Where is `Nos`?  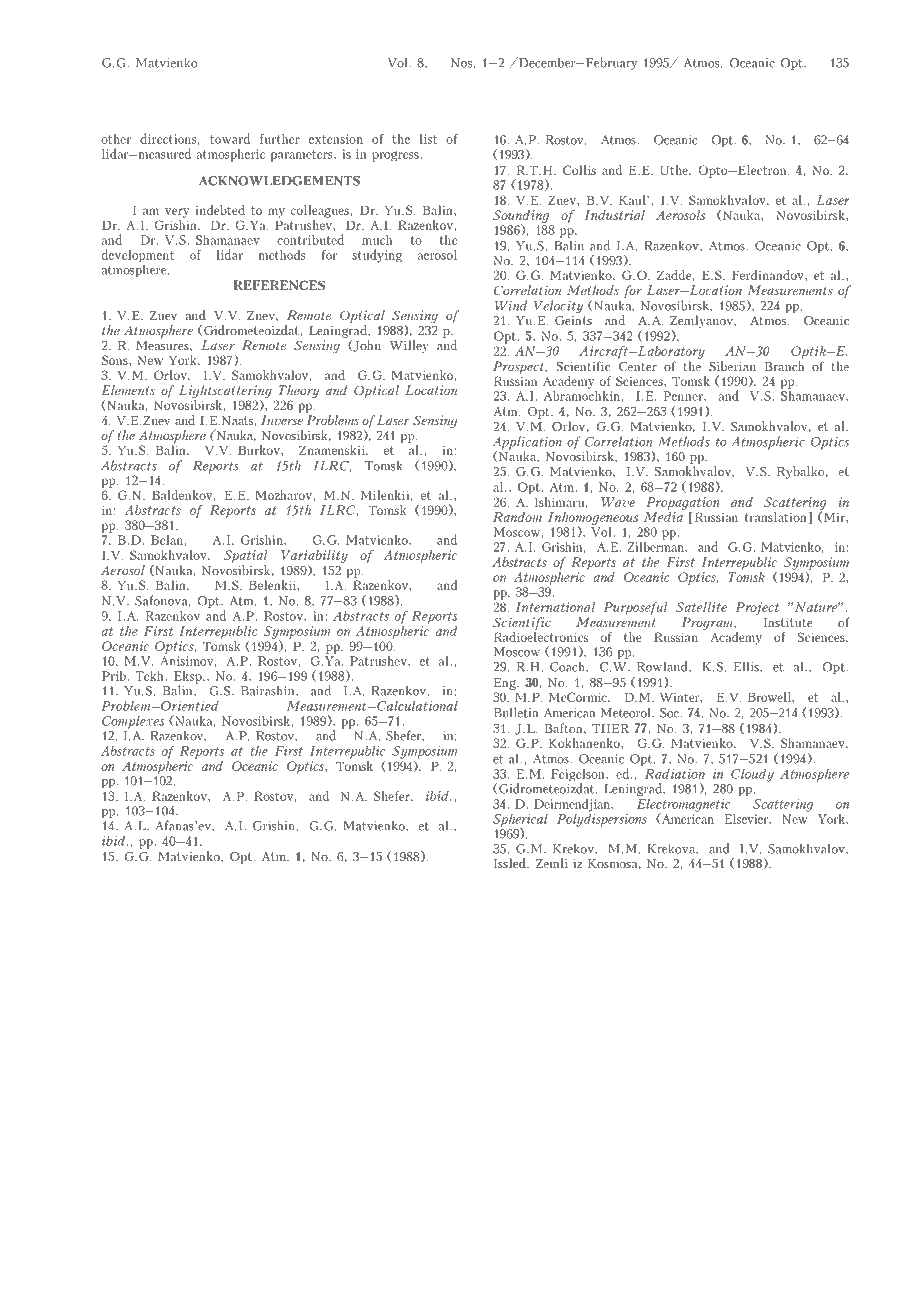
Nos is located at coordinates (461, 63).
